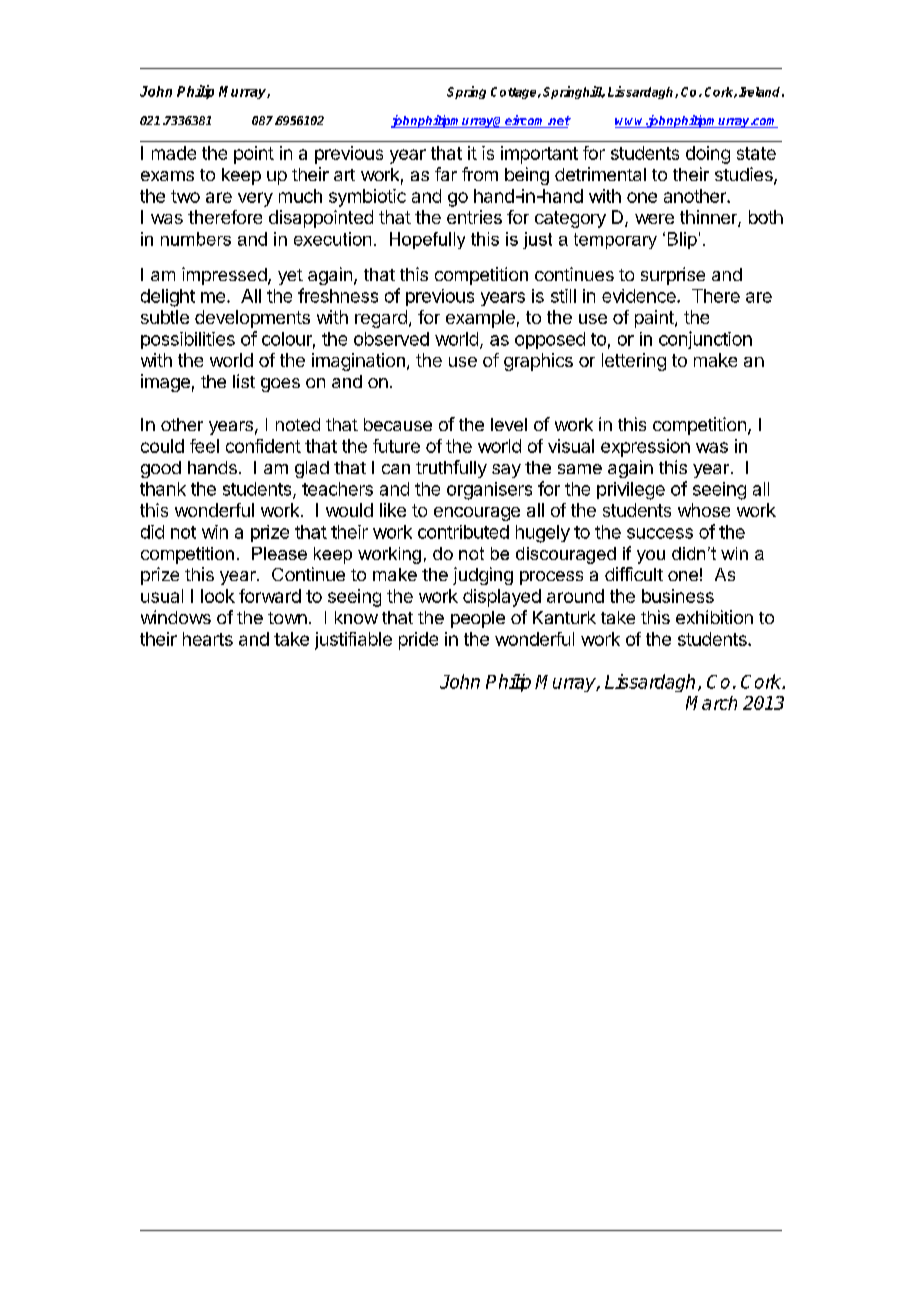 The image size is (924, 1308). What do you see at coordinates (204, 446) in the screenshot?
I see `feel` at bounding box center [204, 446].
